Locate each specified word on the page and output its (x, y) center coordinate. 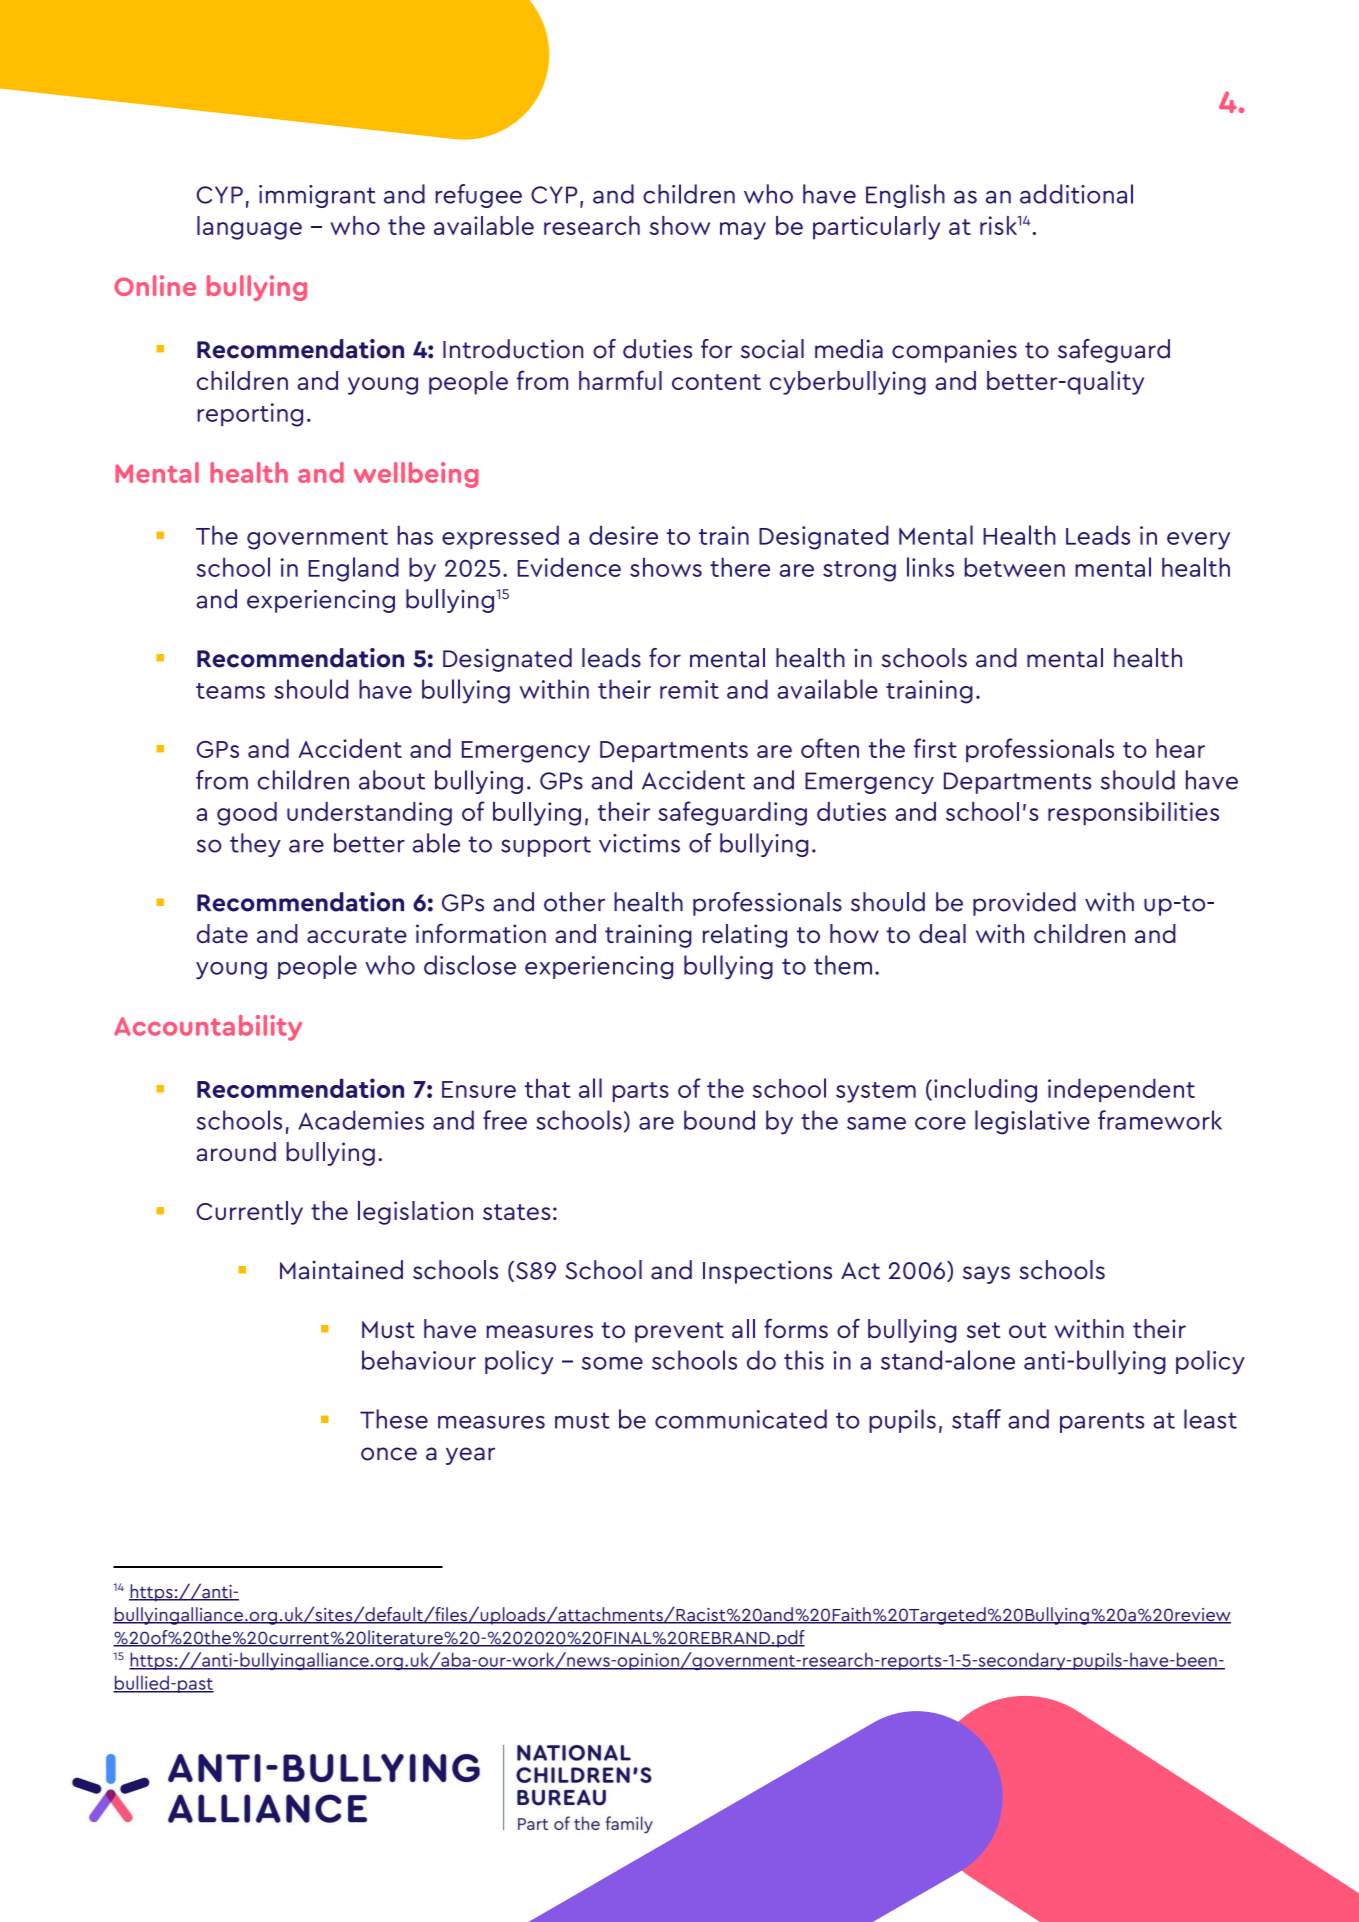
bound (719, 1120)
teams (230, 691)
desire (623, 535)
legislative (1032, 1122)
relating (745, 936)
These (394, 1419)
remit (689, 689)
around (236, 1152)
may (743, 231)
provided (1024, 904)
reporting (250, 415)
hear (1180, 748)
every (1198, 541)
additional (1076, 194)
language (249, 228)
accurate (357, 935)
